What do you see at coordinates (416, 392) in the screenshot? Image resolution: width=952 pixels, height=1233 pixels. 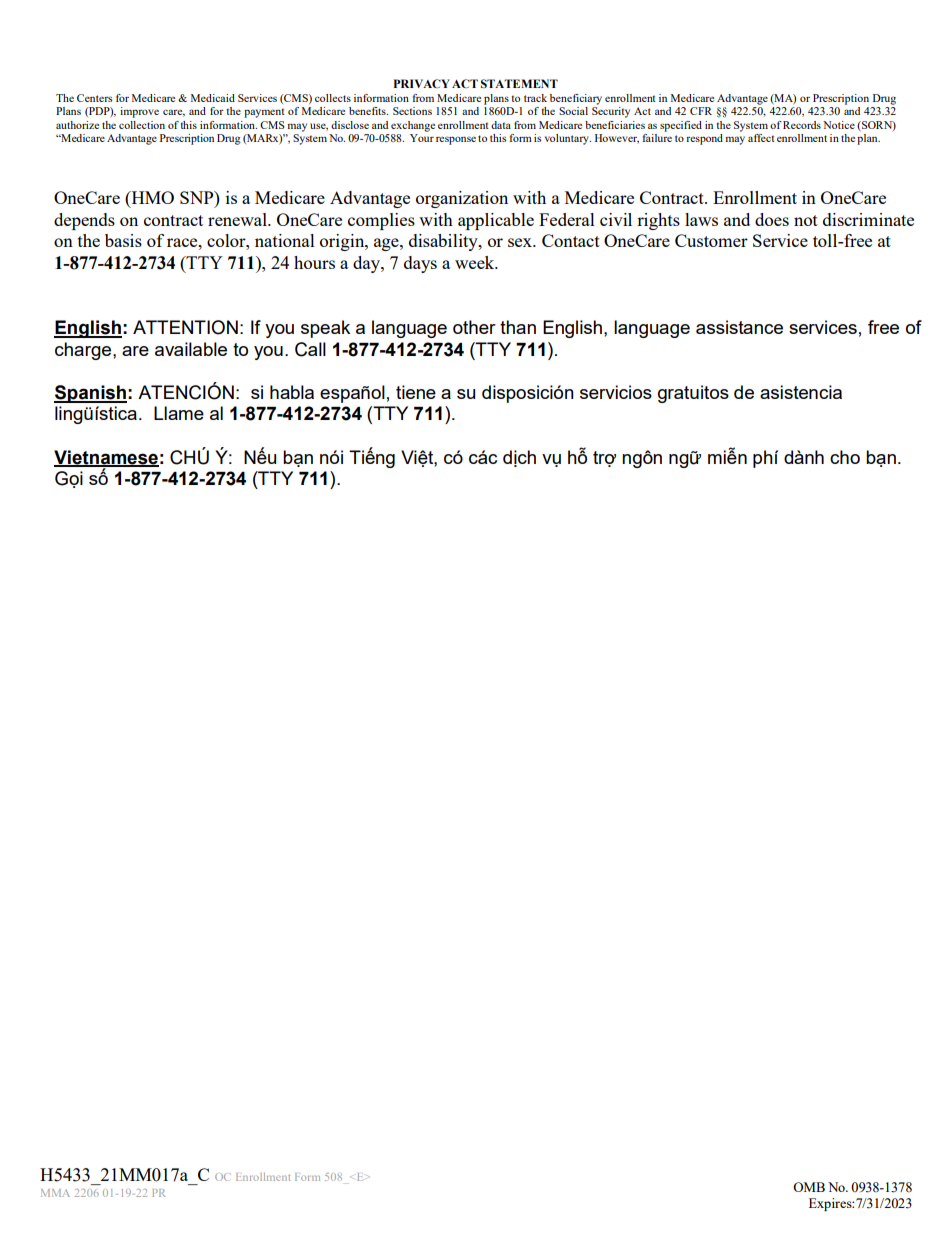 I see `tiene` at bounding box center [416, 392].
